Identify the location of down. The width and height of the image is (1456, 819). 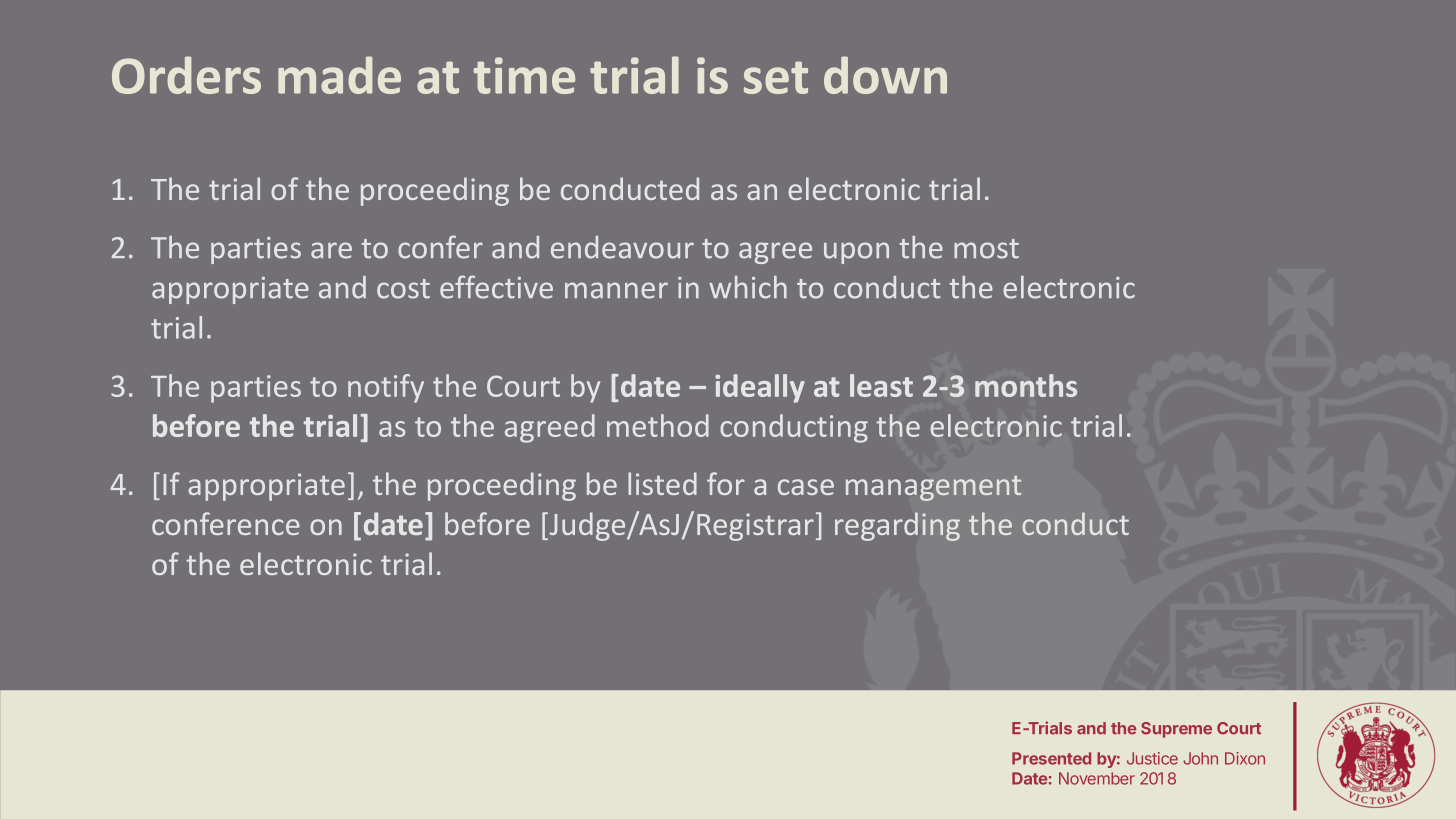
(885, 75).
